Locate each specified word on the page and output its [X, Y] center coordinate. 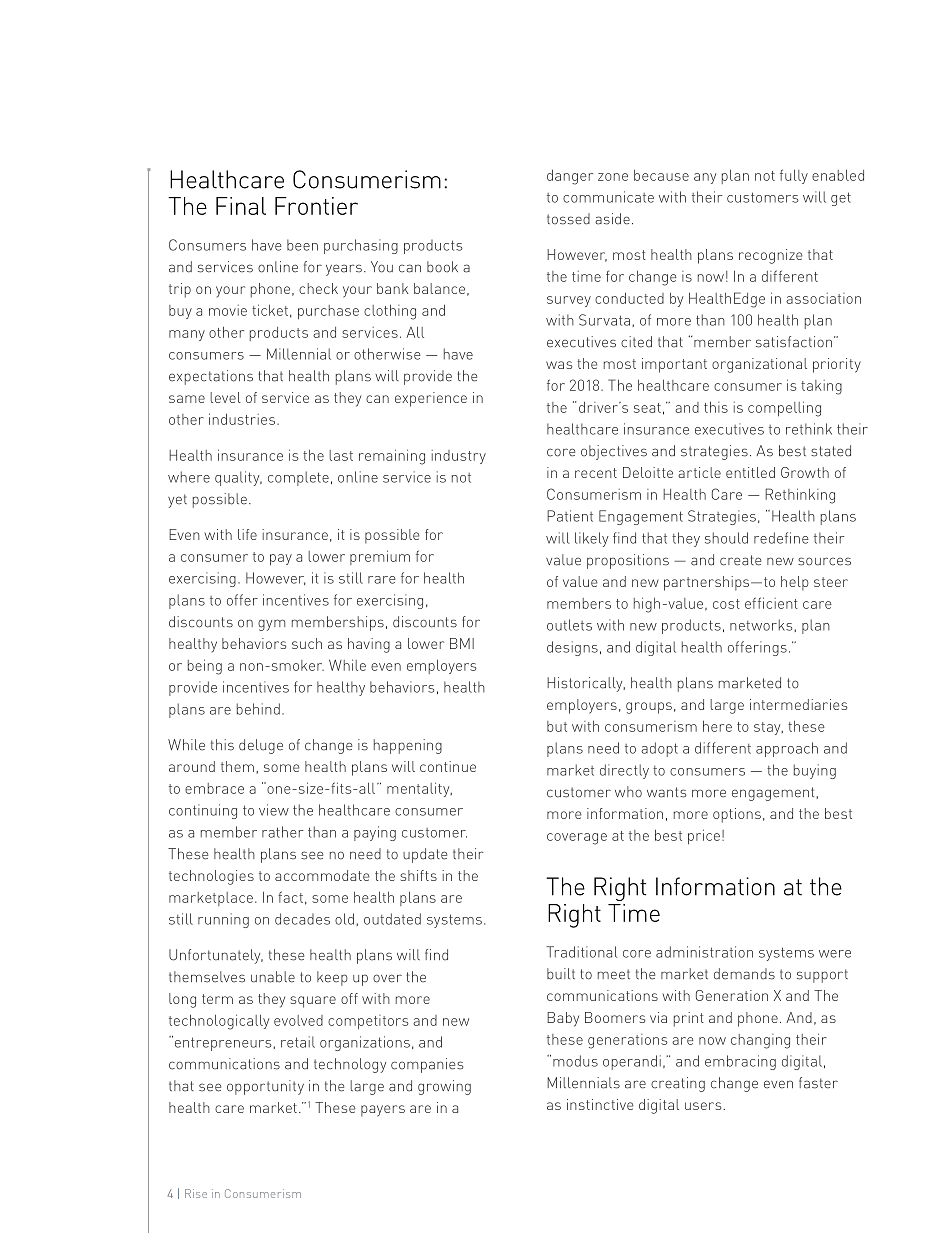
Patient [570, 516]
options [737, 815]
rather [282, 832]
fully [794, 176]
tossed [568, 219]
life [247, 534]
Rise [196, 1193]
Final [241, 206]
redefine [781, 538]
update [425, 855]
